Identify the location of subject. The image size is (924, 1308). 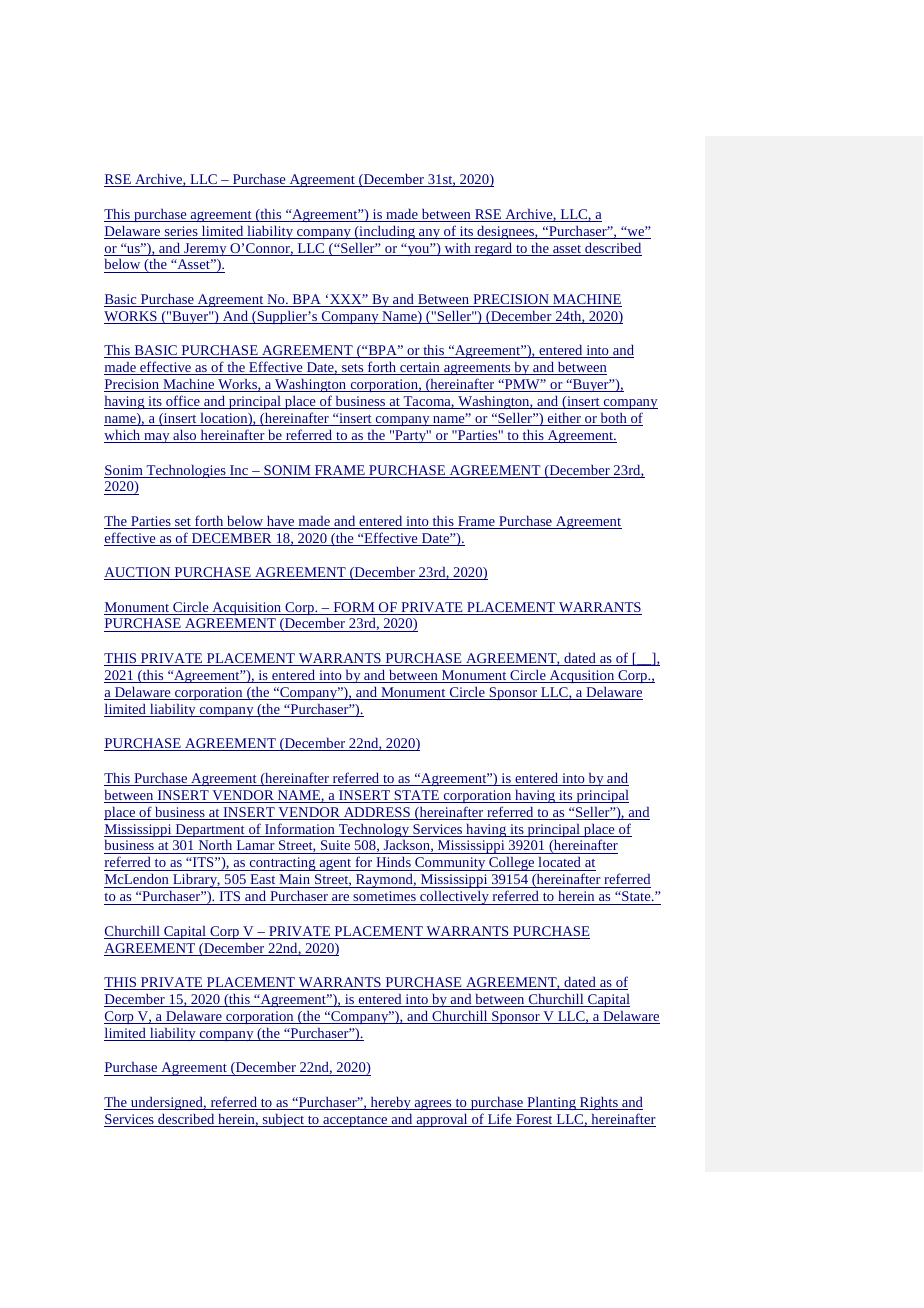
(283, 1120).
